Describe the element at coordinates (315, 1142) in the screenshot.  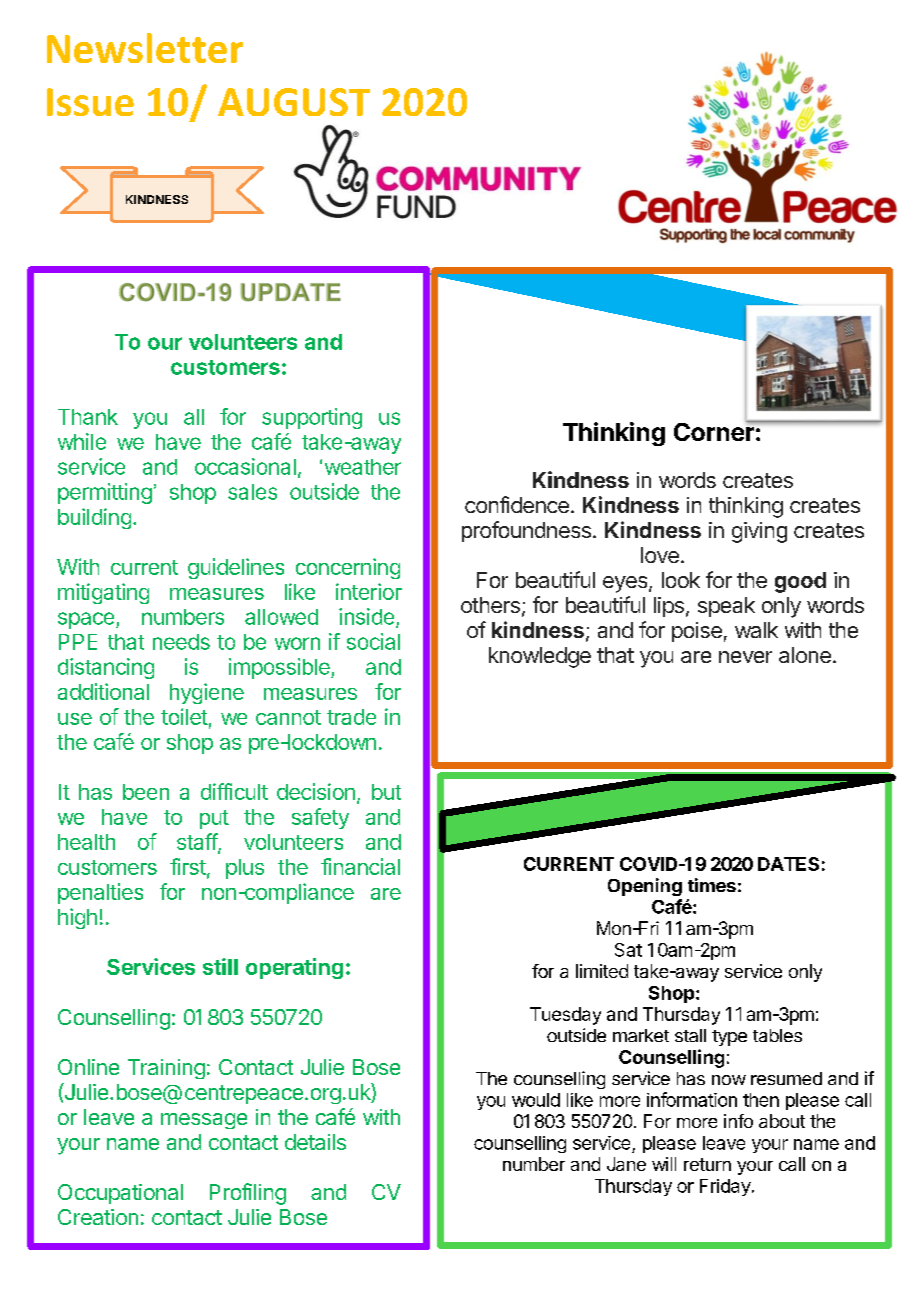
I see `details` at that location.
